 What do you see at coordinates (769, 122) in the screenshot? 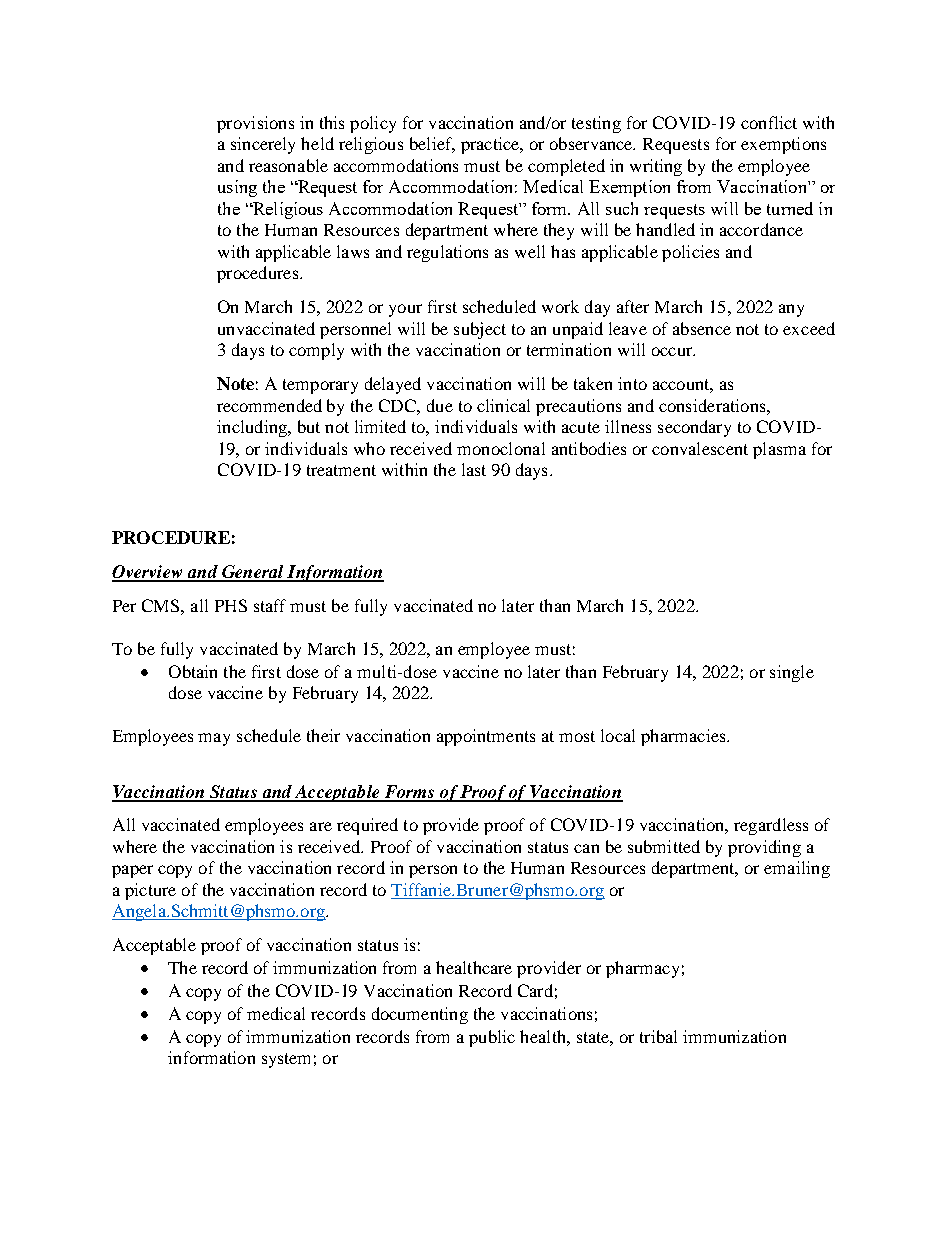
I see `conflict` at bounding box center [769, 122].
